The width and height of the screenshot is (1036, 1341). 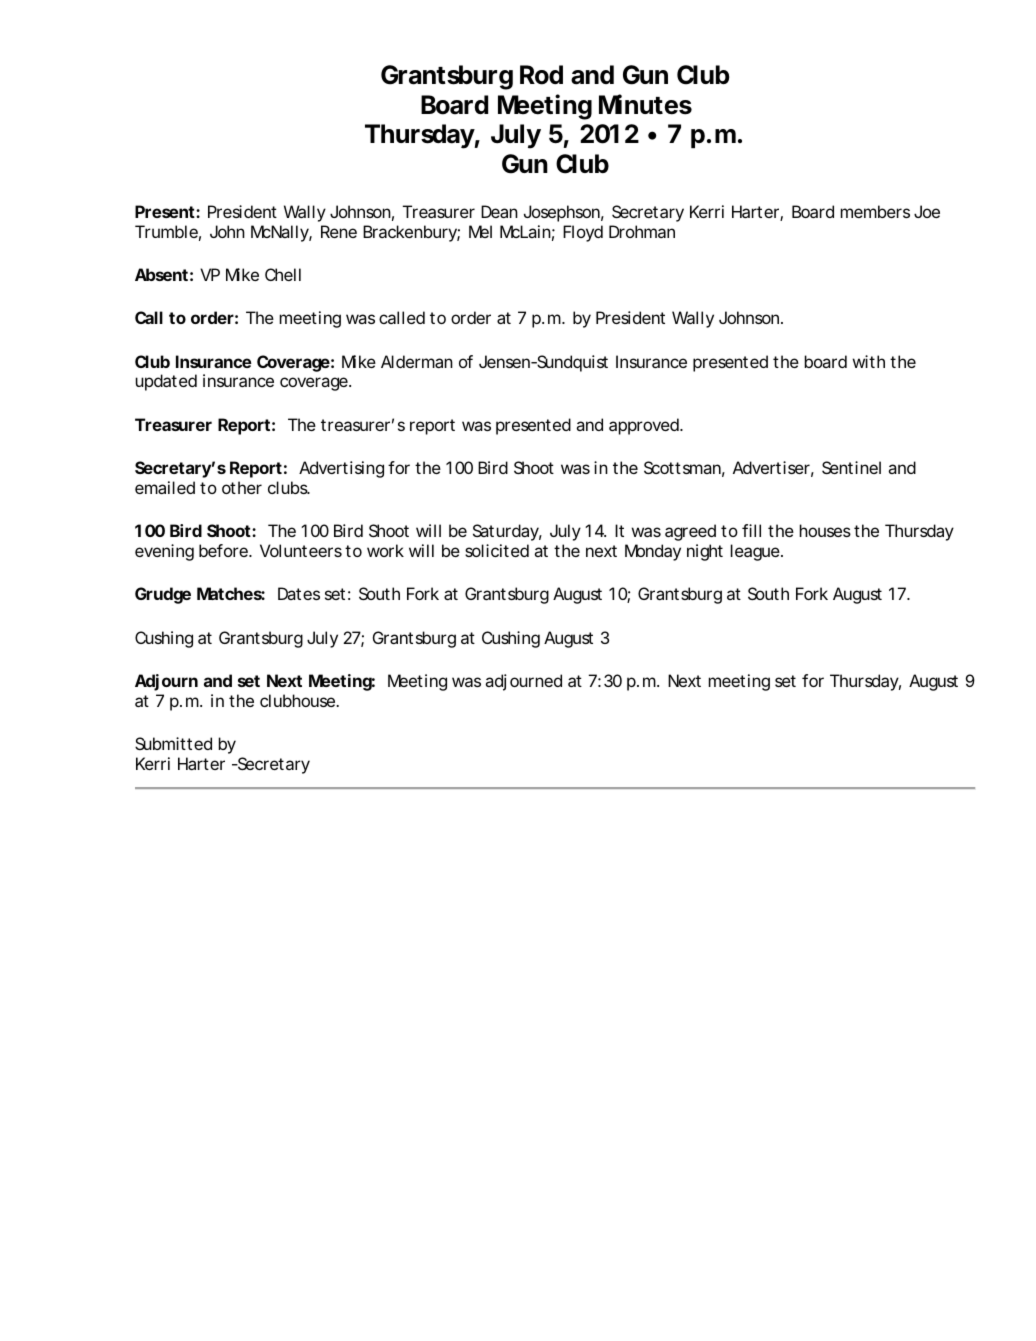 What do you see at coordinates (417, 361) in the screenshot?
I see `Alderman` at bounding box center [417, 361].
